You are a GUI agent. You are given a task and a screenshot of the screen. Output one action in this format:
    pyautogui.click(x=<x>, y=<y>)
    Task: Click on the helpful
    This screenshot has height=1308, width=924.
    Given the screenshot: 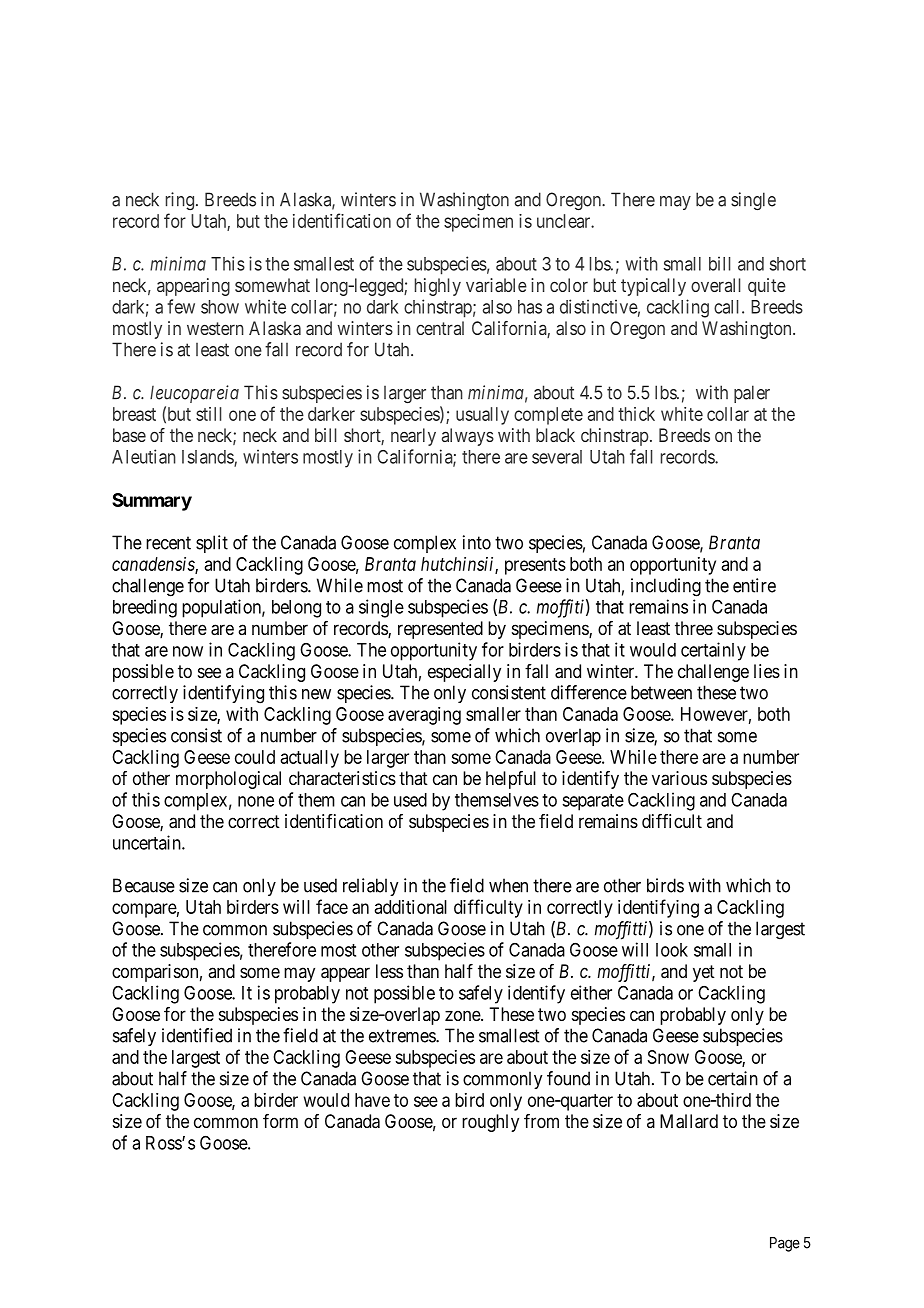 What is the action you would take?
    pyautogui.click(x=511, y=780)
